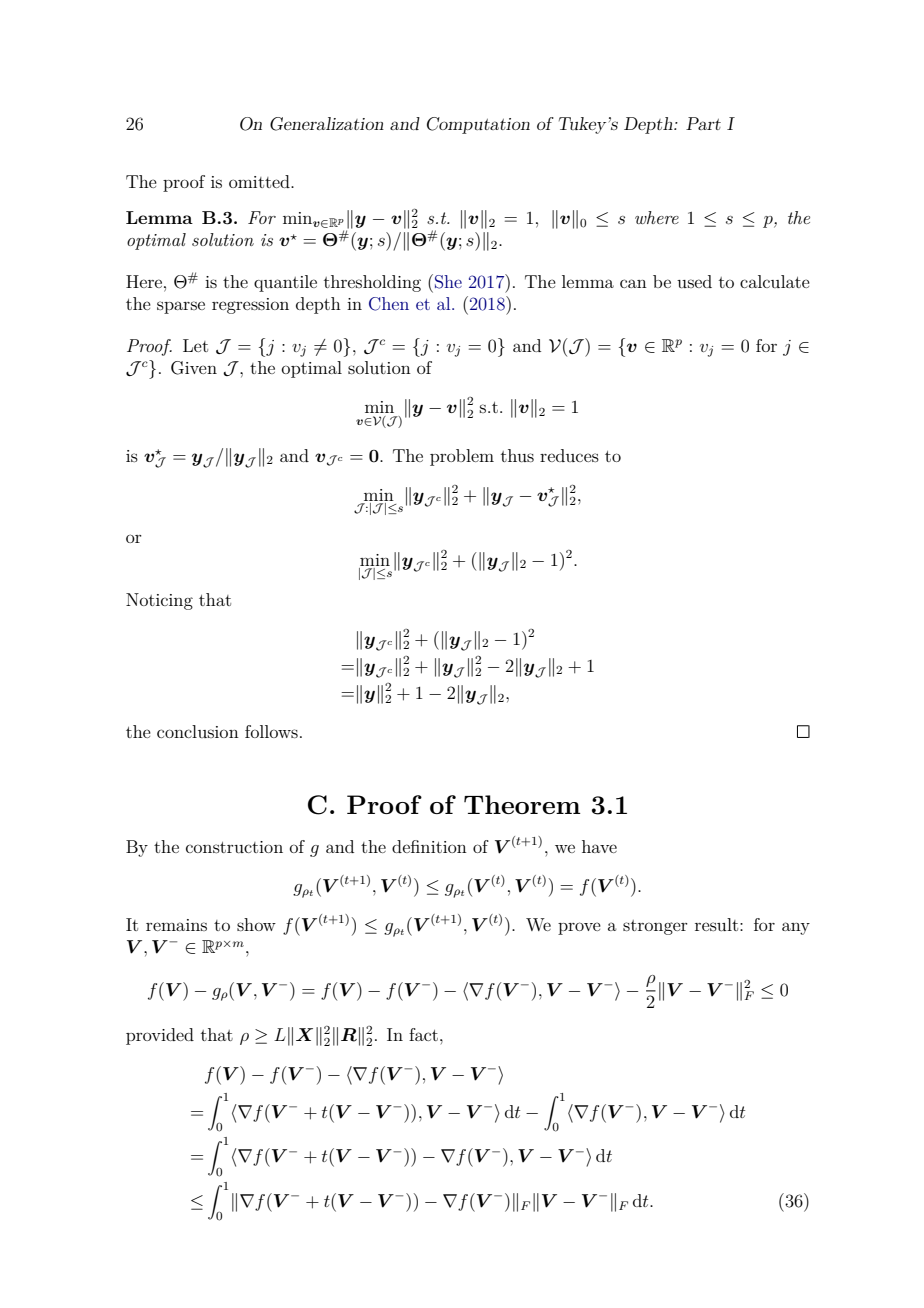 The image size is (924, 1308). What do you see at coordinates (260, 181) in the screenshot?
I see `omitted` at bounding box center [260, 181].
